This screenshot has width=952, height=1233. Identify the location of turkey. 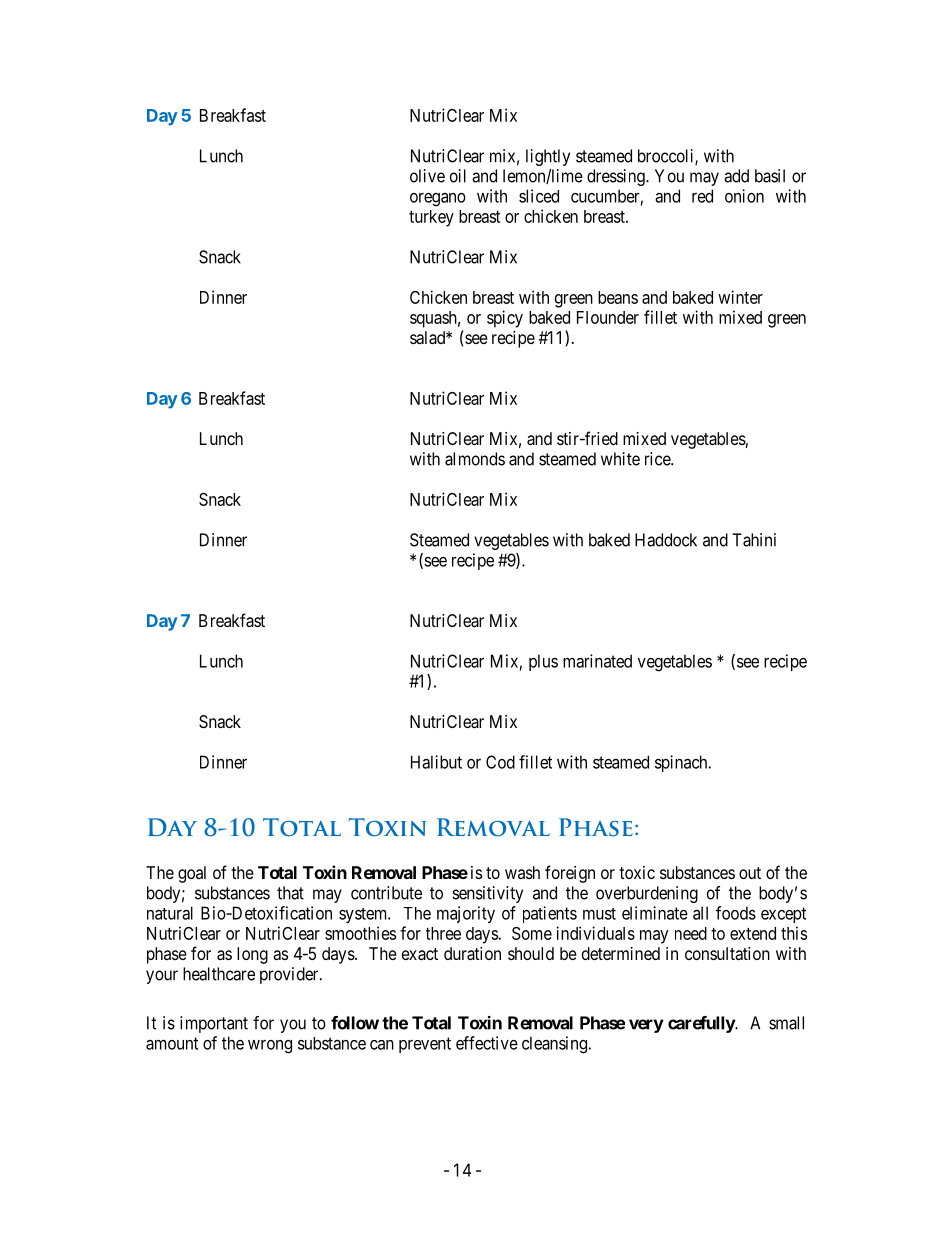
(431, 218).
